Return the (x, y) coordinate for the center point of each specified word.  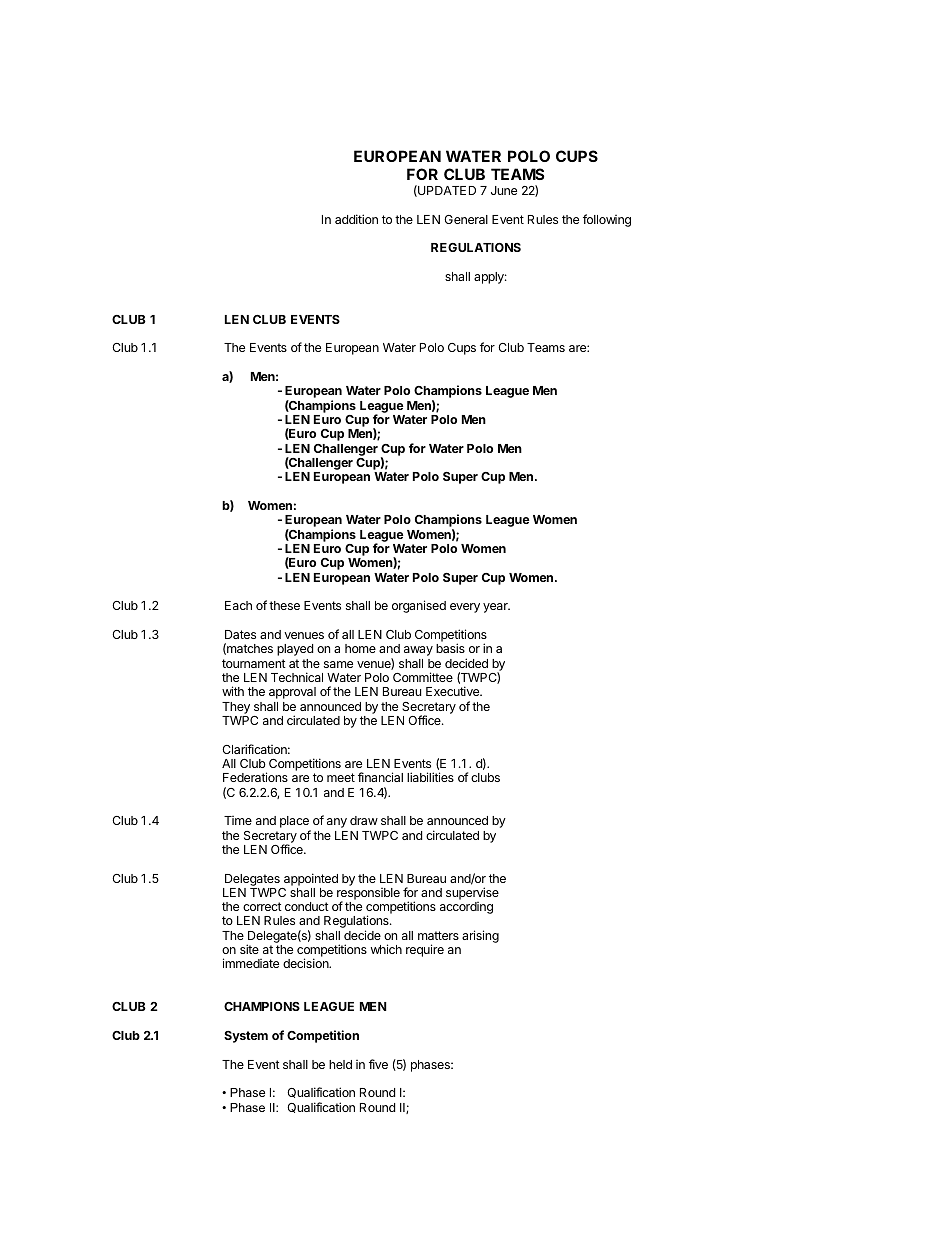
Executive (454, 691)
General (466, 219)
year (496, 608)
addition (356, 219)
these (284, 605)
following (607, 220)
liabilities (430, 777)
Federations (255, 777)
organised (419, 606)
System (246, 1037)
